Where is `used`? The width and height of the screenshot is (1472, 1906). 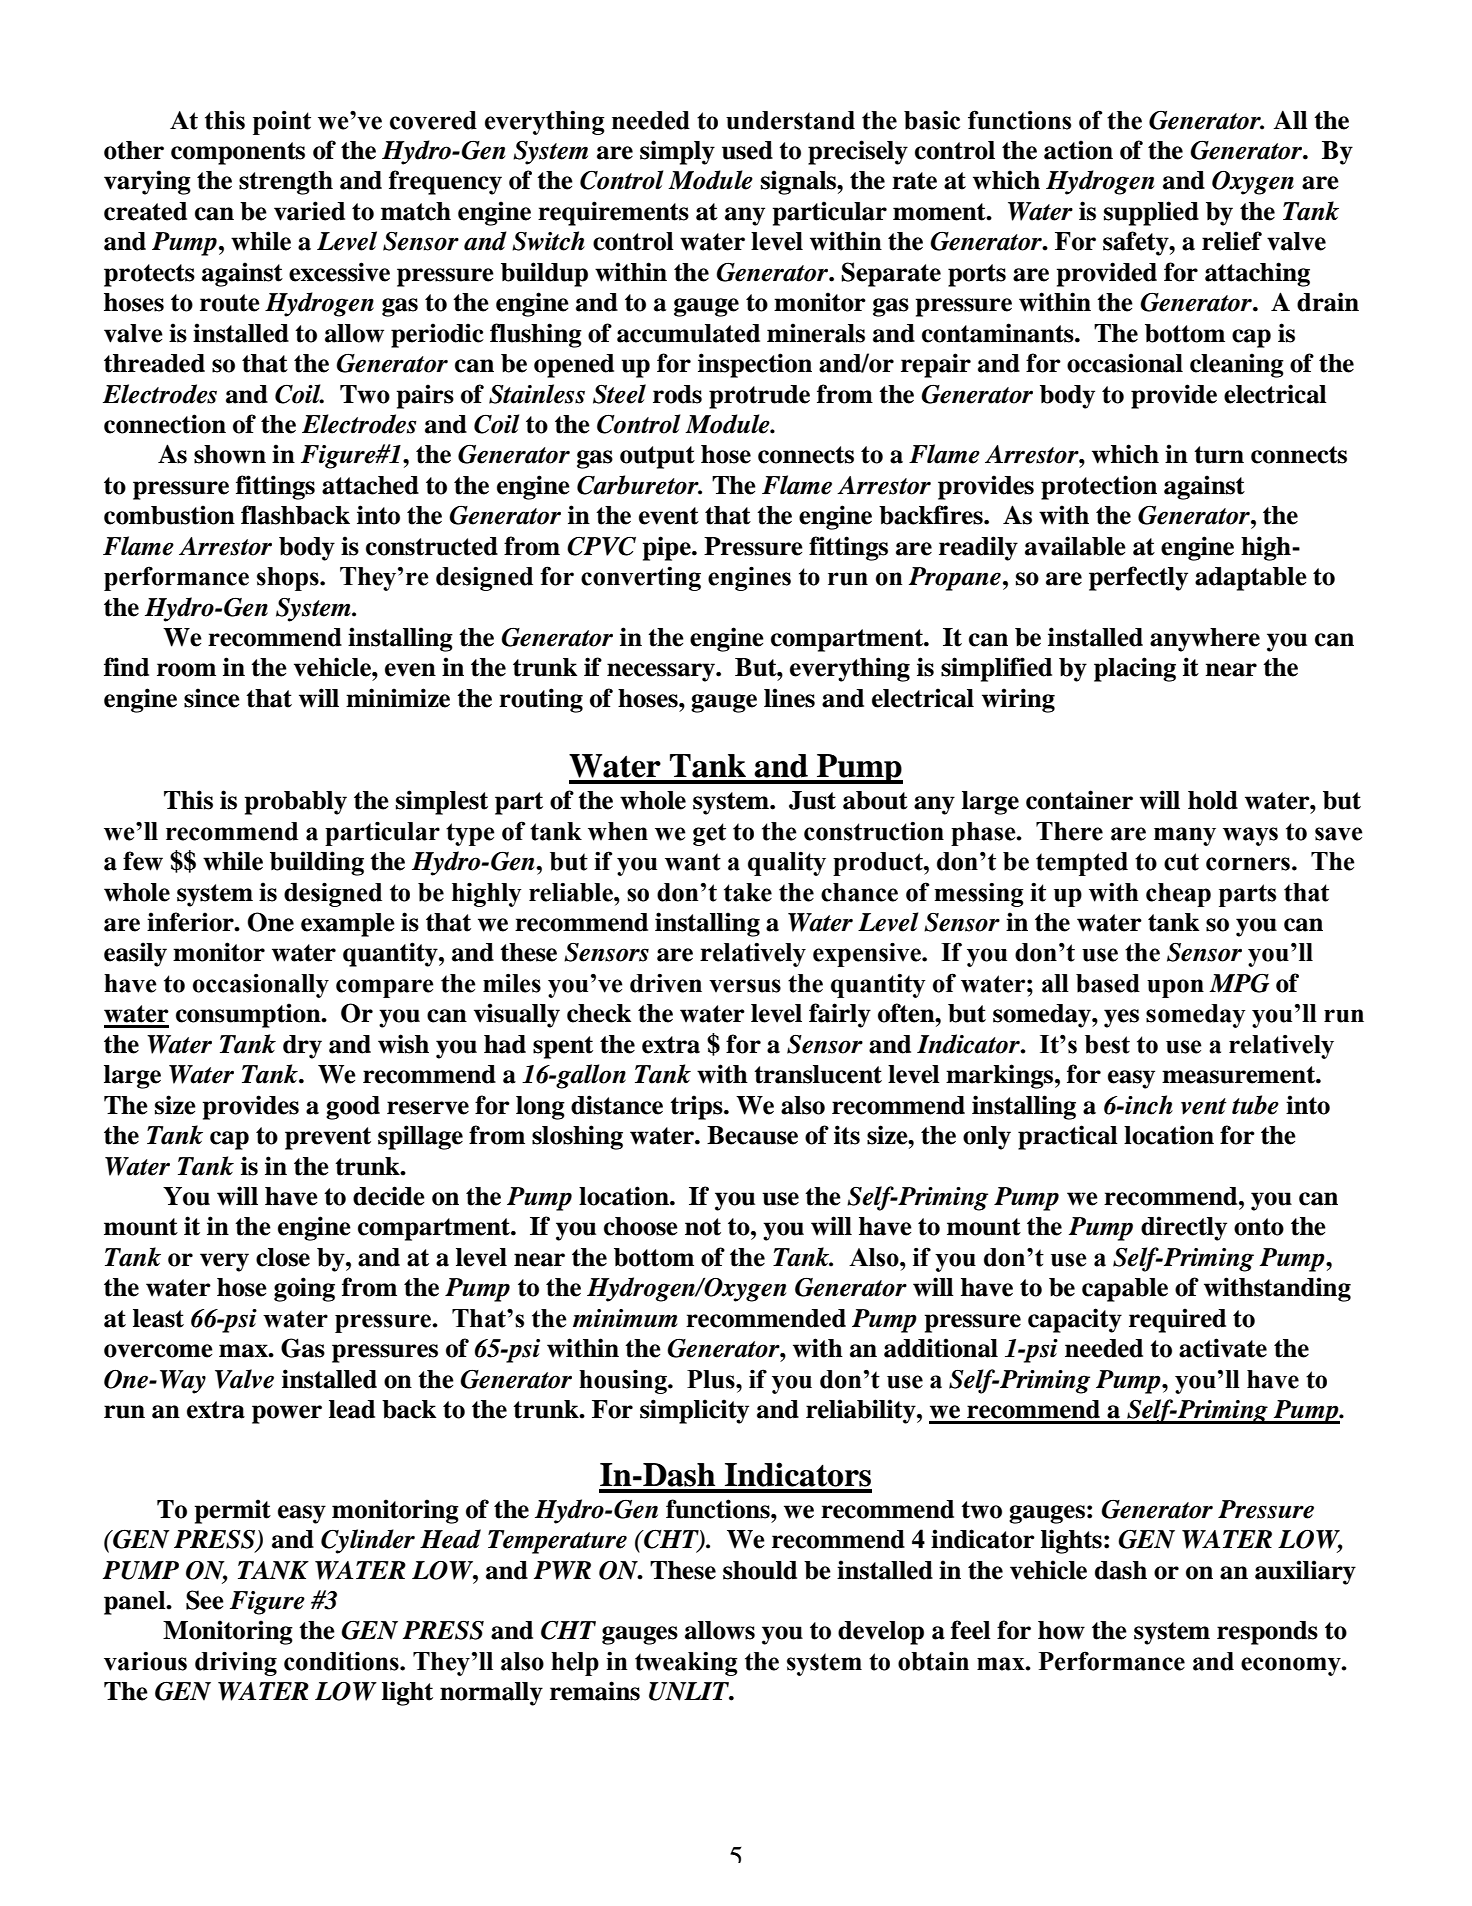
used is located at coordinates (747, 150).
